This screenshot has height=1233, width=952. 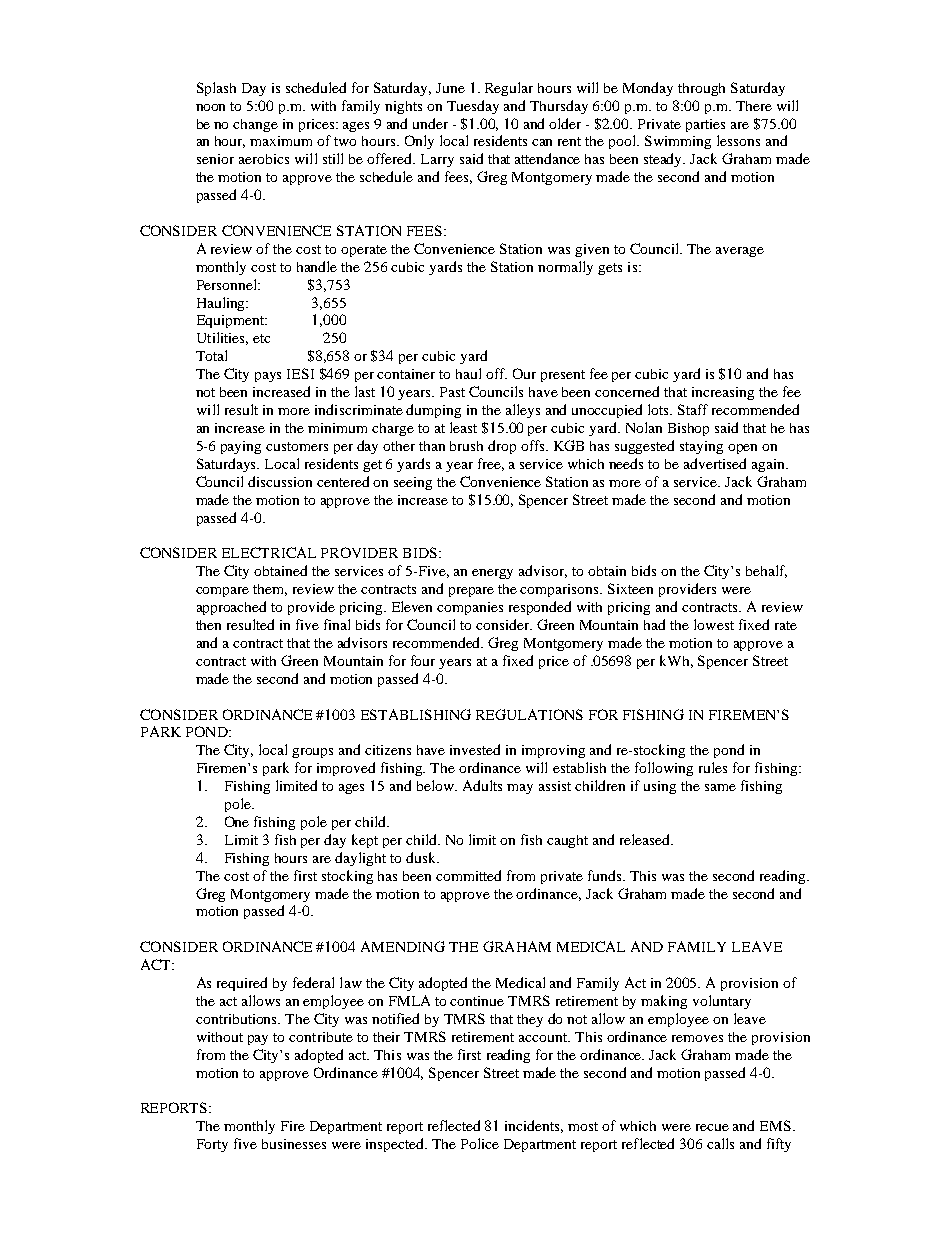 What do you see at coordinates (480, 1143) in the screenshot?
I see `Police` at bounding box center [480, 1143].
